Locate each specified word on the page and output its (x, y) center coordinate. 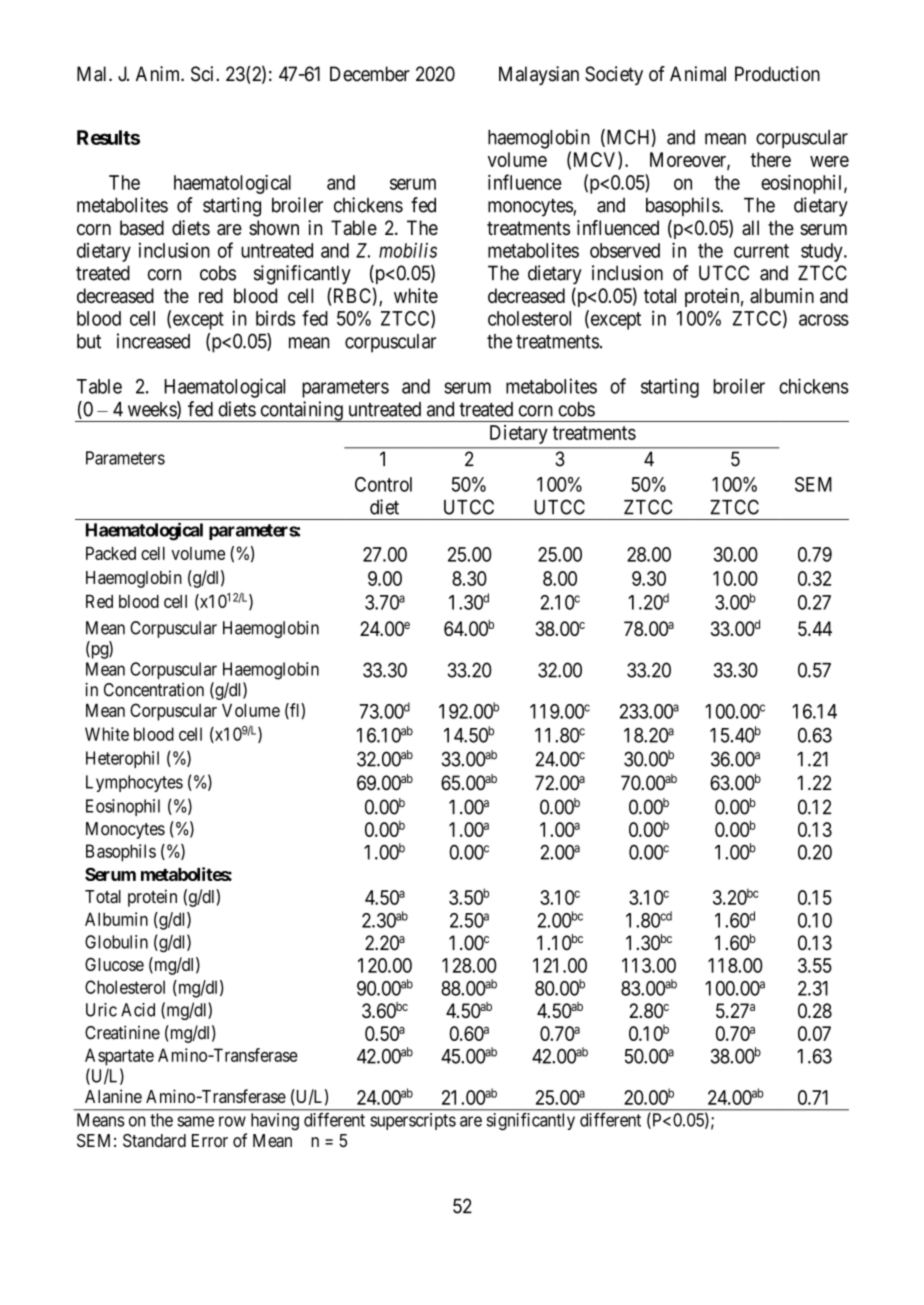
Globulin (116, 942)
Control (383, 484)
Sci (204, 74)
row (232, 1121)
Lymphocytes (134, 783)
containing (301, 411)
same (195, 1121)
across (824, 320)
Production (777, 74)
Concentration (154, 690)
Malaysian (539, 75)
